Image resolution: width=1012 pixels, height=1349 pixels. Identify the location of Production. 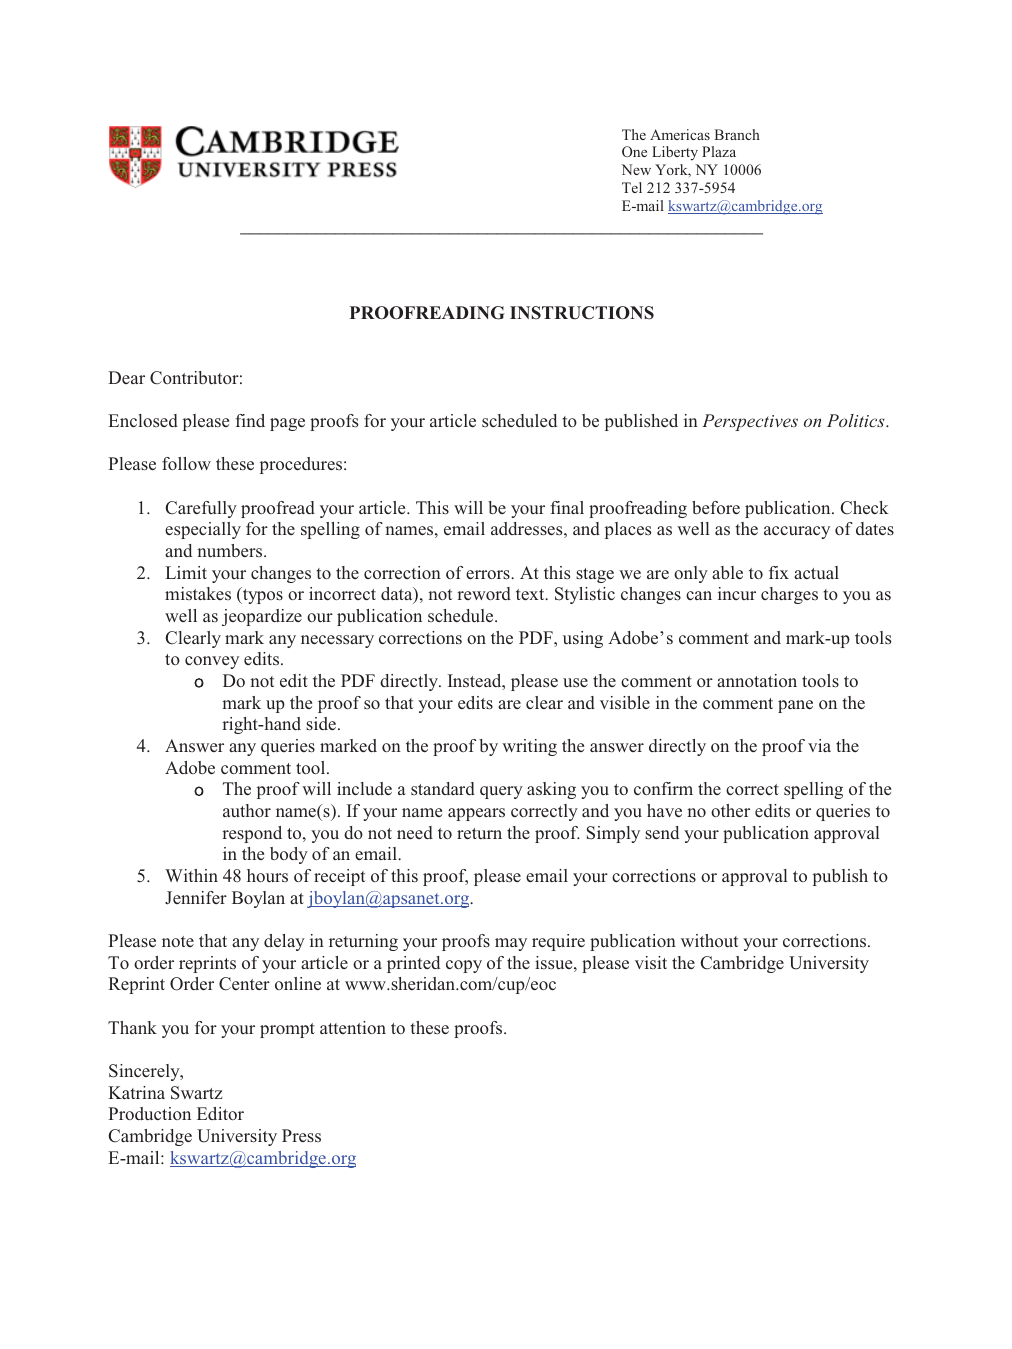
(149, 1113).
